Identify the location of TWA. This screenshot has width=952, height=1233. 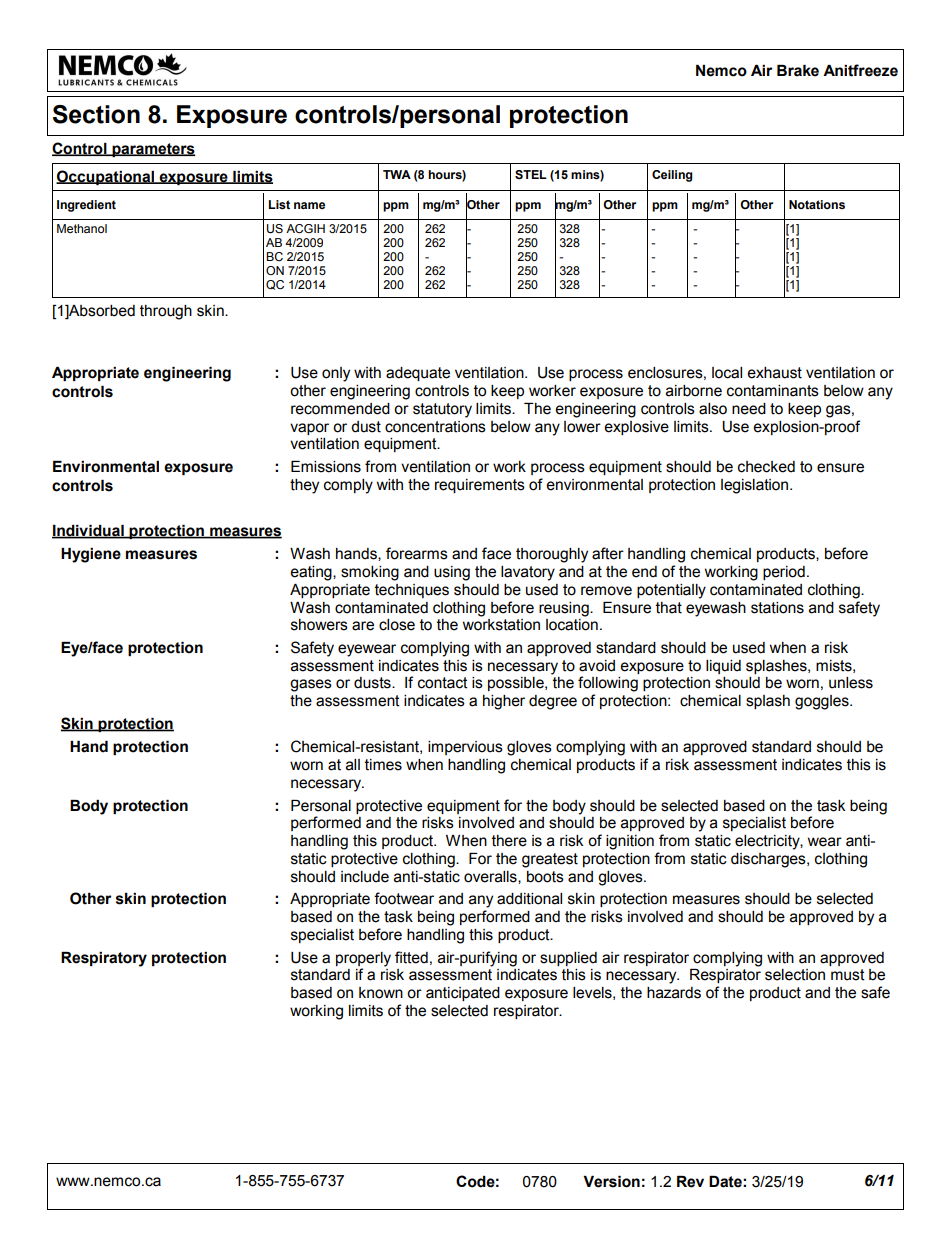
(397, 174).
